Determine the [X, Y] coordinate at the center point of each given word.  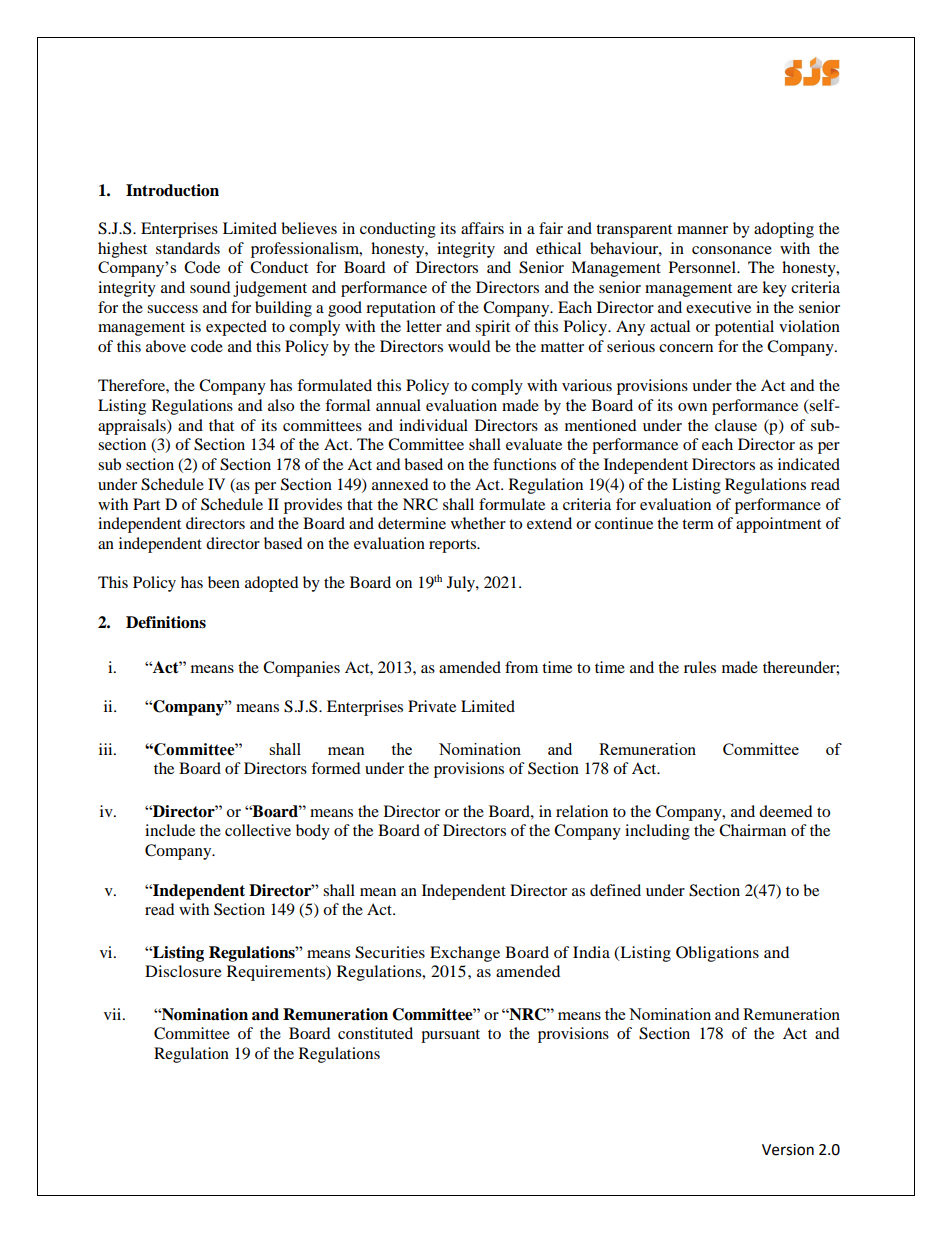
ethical [558, 248]
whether [478, 523]
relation [582, 811]
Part [146, 504]
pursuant [450, 1036]
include [170, 830]
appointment [778, 525]
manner [702, 230]
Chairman [752, 830]
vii [114, 1014]
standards [188, 248]
